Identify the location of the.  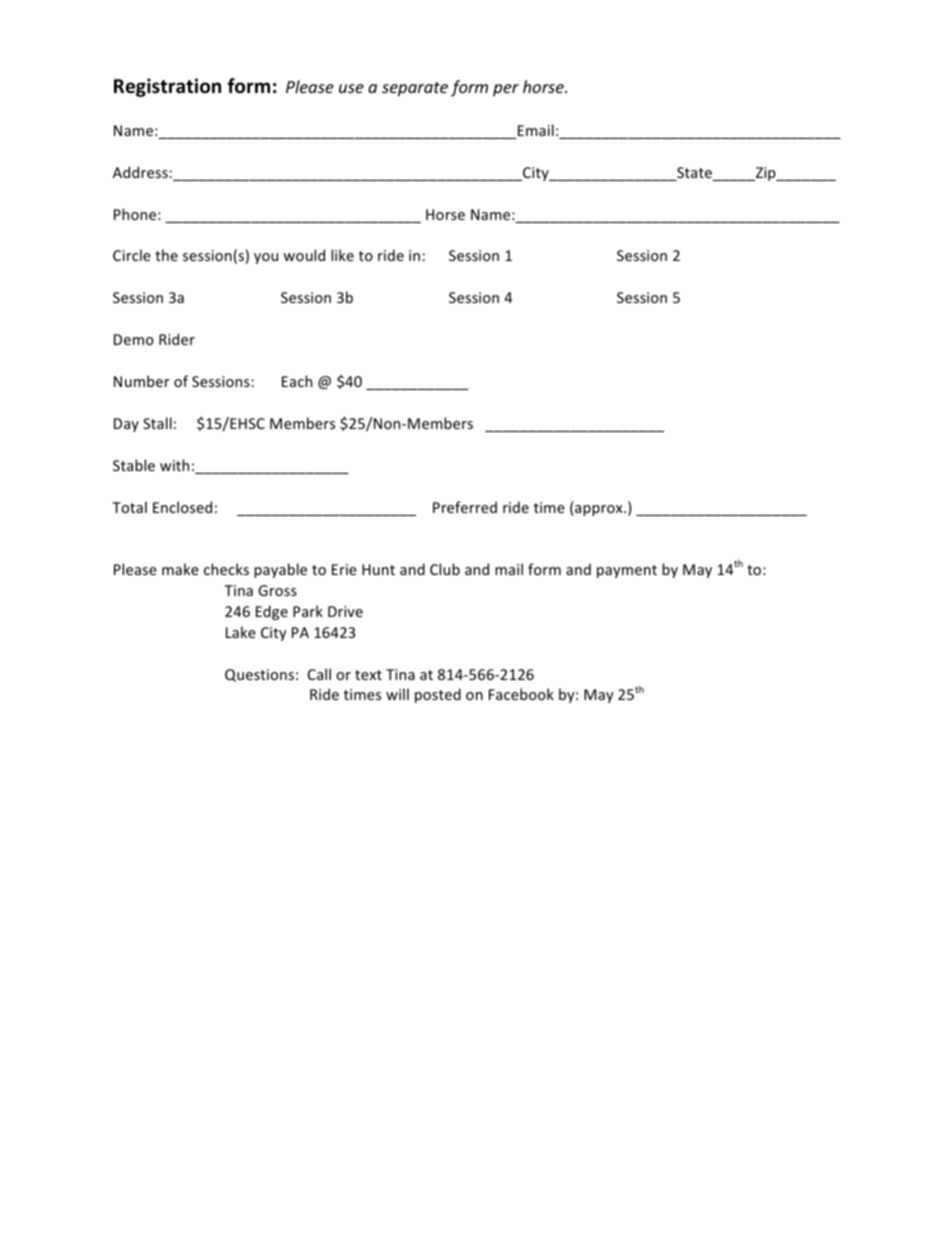
(166, 255).
